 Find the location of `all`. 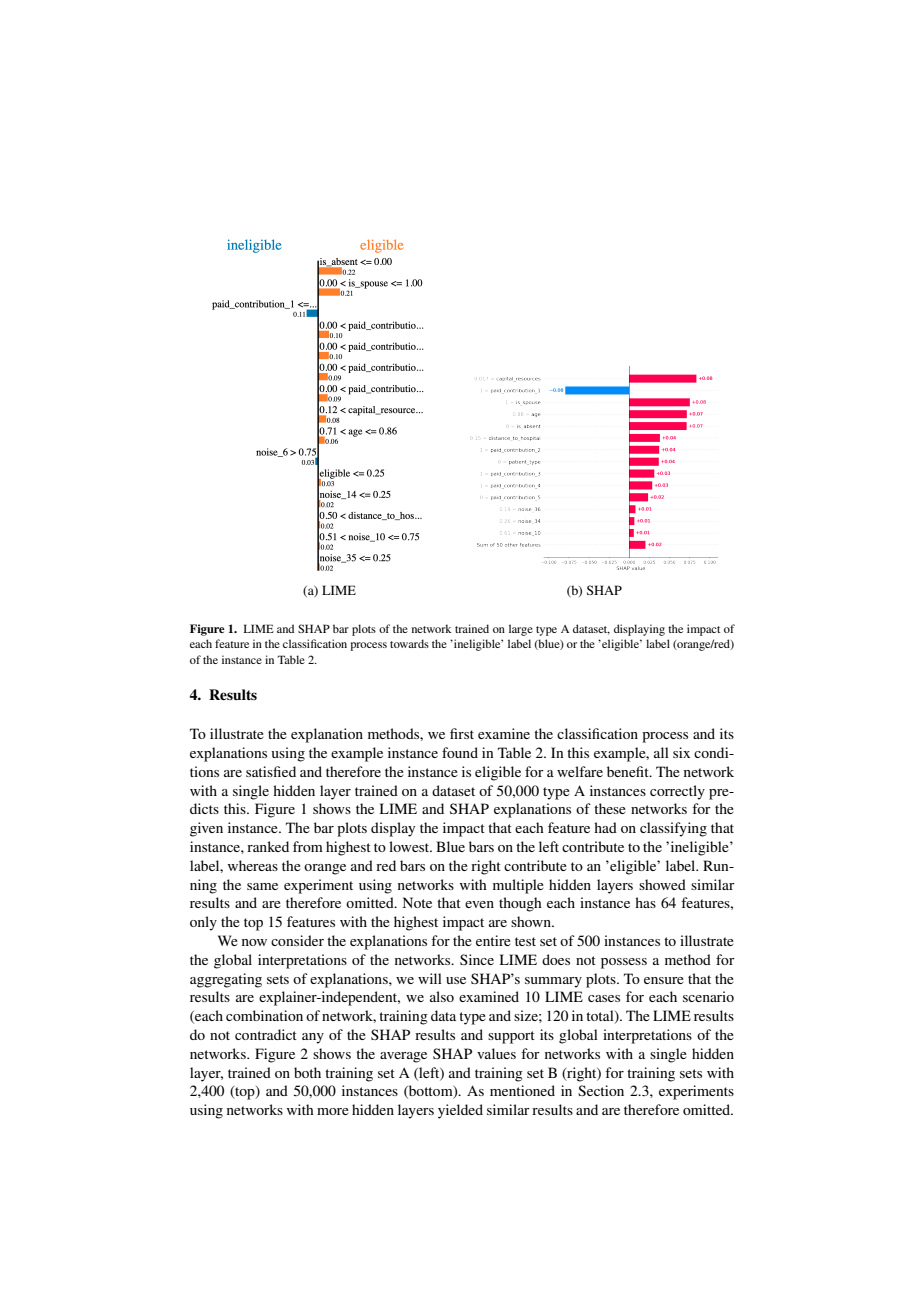

all is located at coordinates (661, 752).
